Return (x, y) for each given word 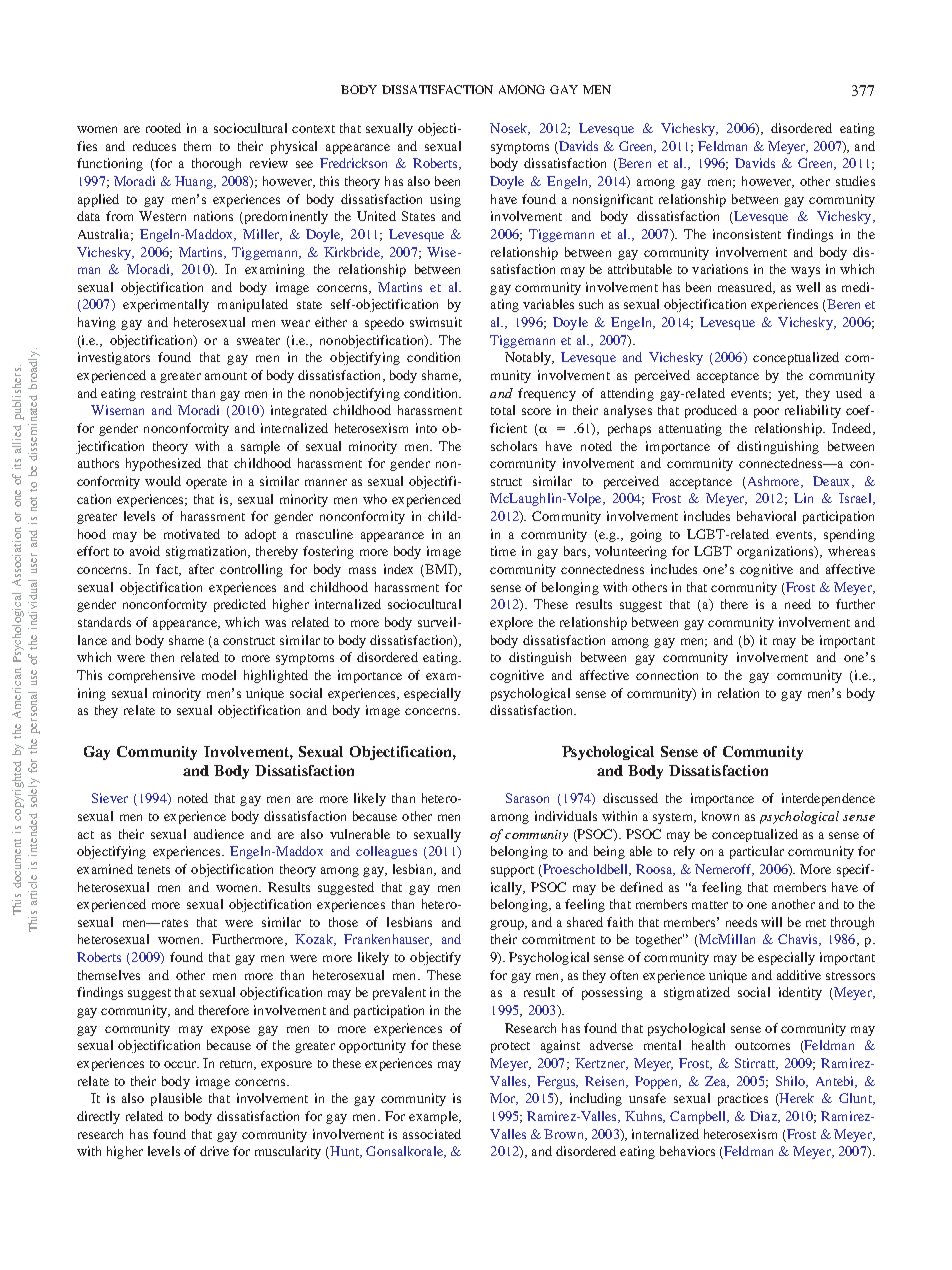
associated (432, 1134)
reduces (154, 146)
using (445, 200)
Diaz (764, 1117)
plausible (176, 1099)
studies (855, 181)
